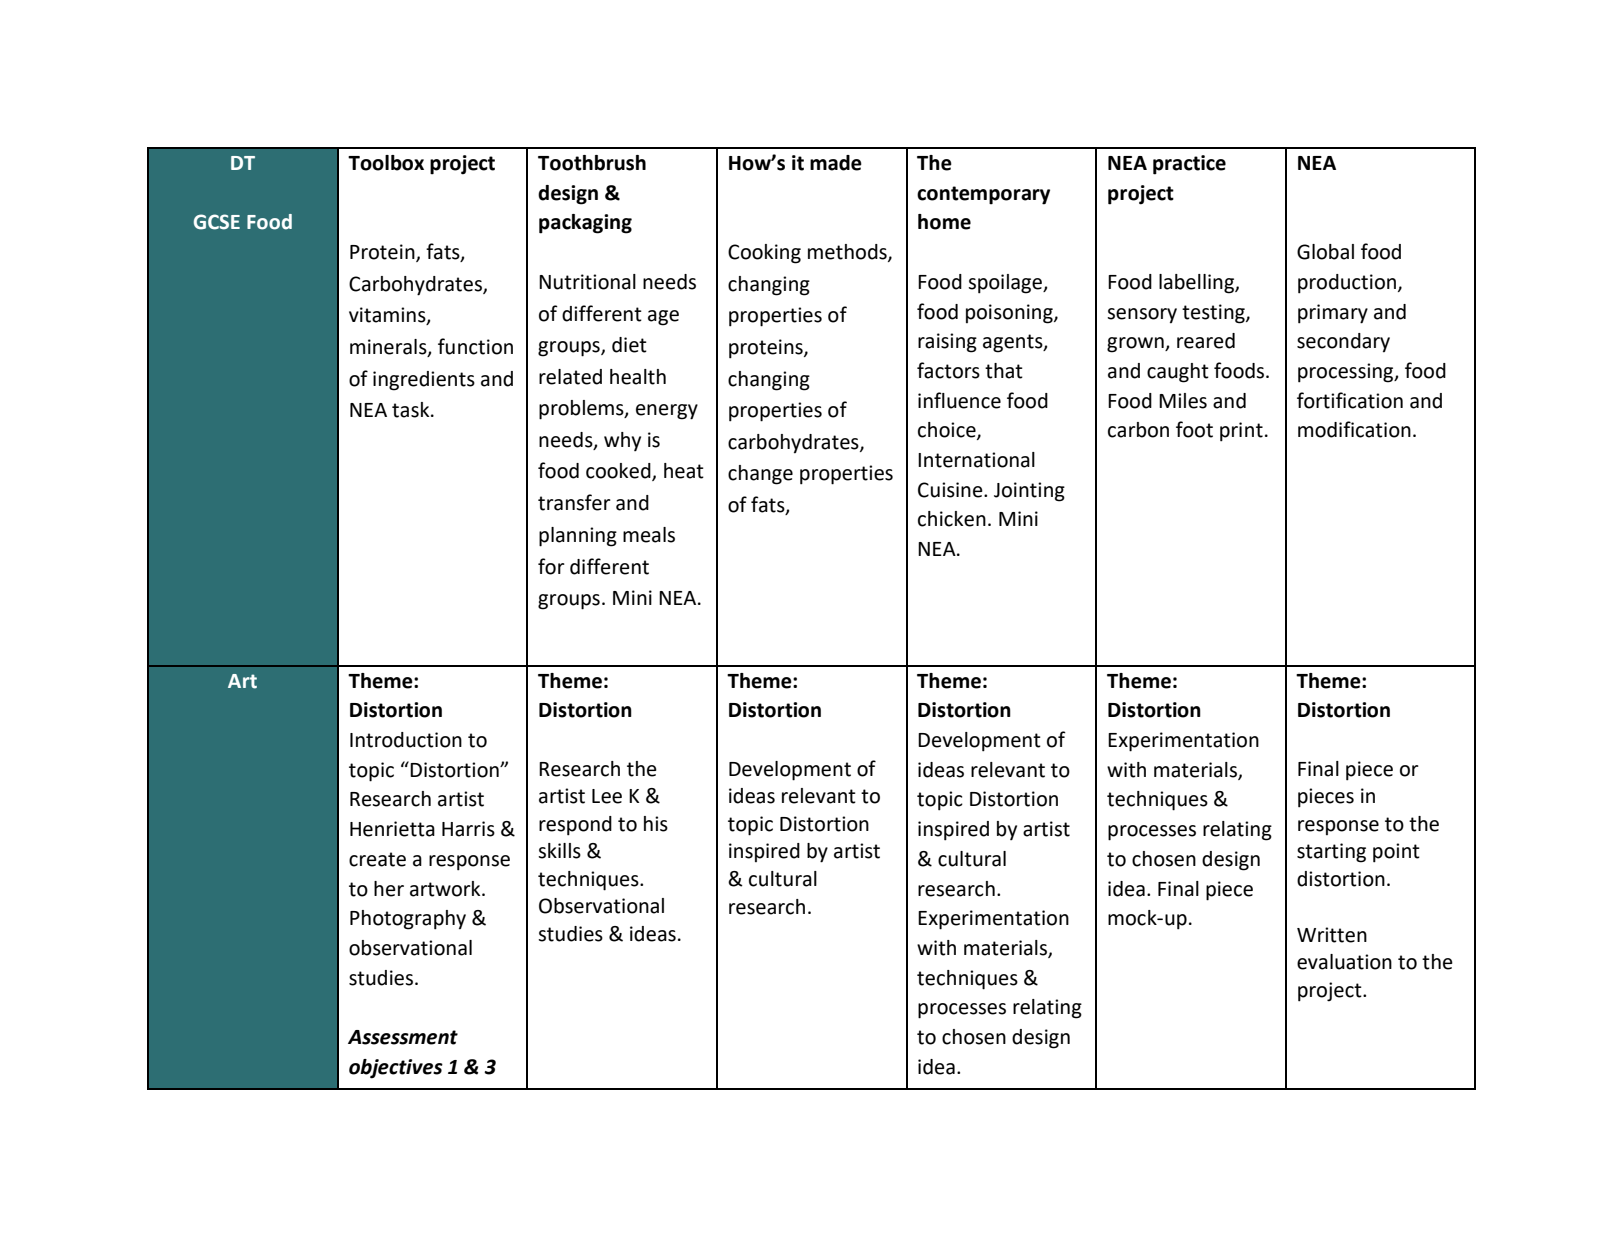 Image resolution: width=1622 pixels, height=1253 pixels. I want to click on evaluation, so click(1344, 962).
